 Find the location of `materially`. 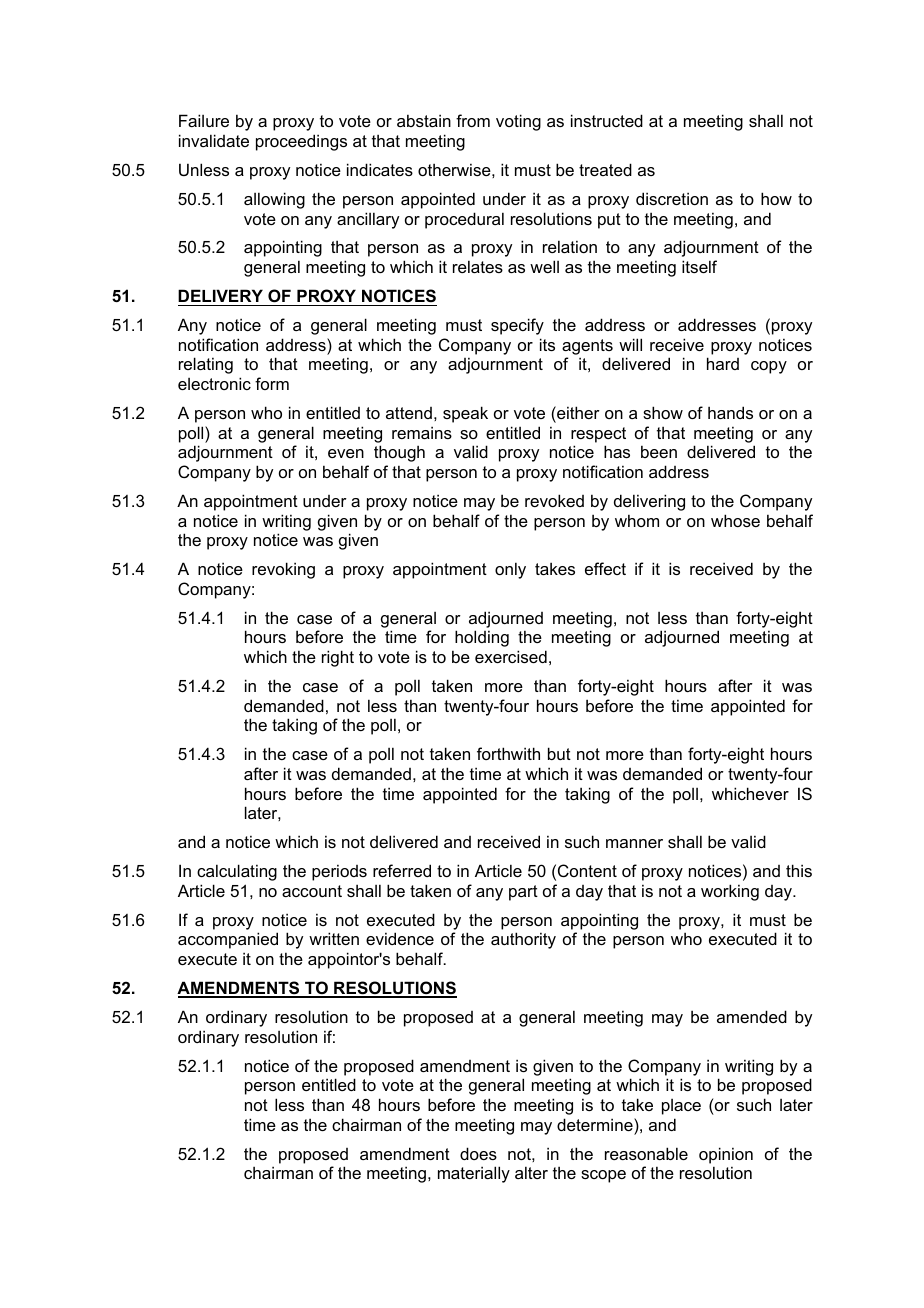

materially is located at coordinates (474, 1174).
